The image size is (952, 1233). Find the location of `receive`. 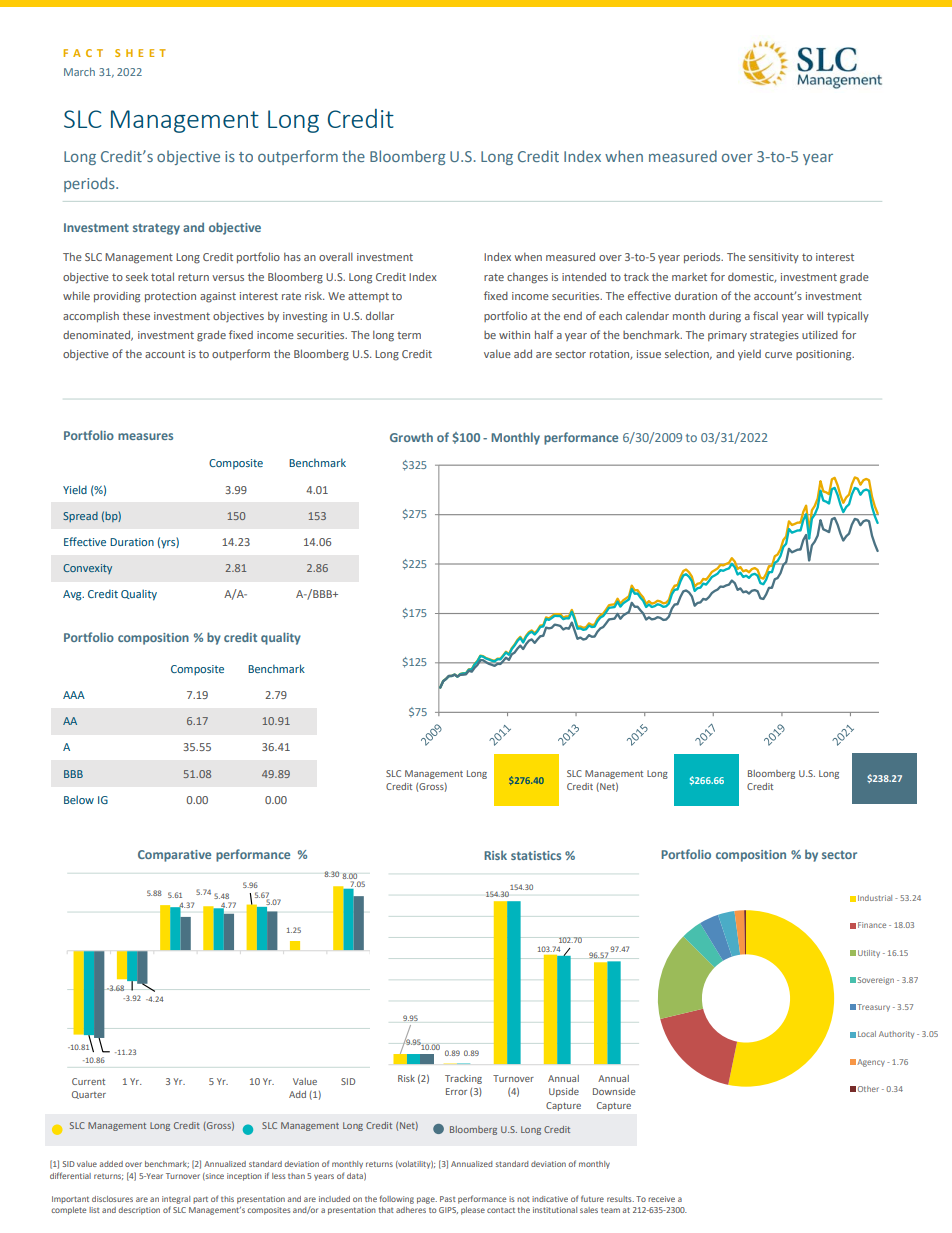

receive is located at coordinates (661, 1199).
